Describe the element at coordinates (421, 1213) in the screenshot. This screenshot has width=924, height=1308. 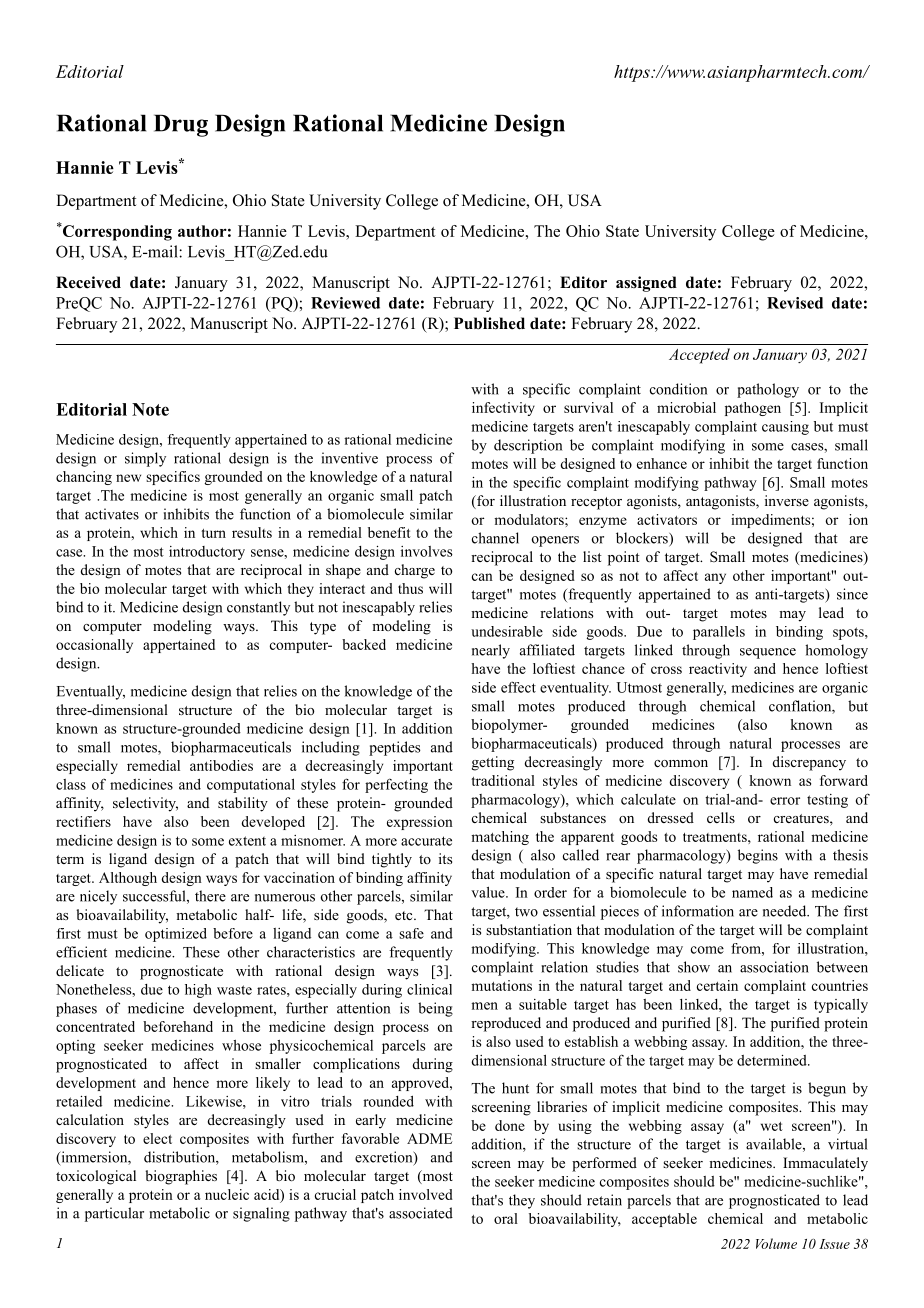
I see `associated` at that location.
